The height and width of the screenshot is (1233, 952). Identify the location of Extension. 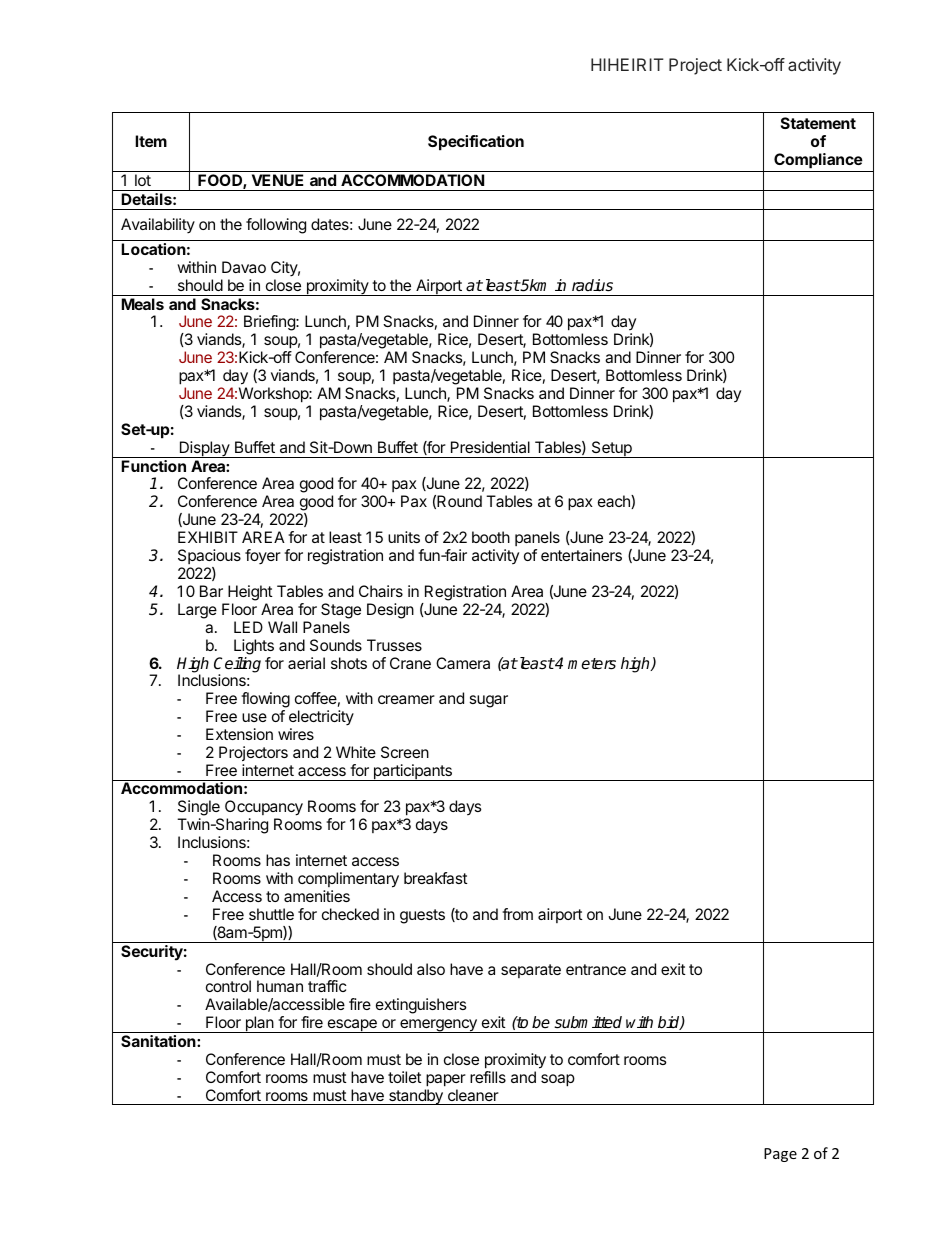
(239, 734).
